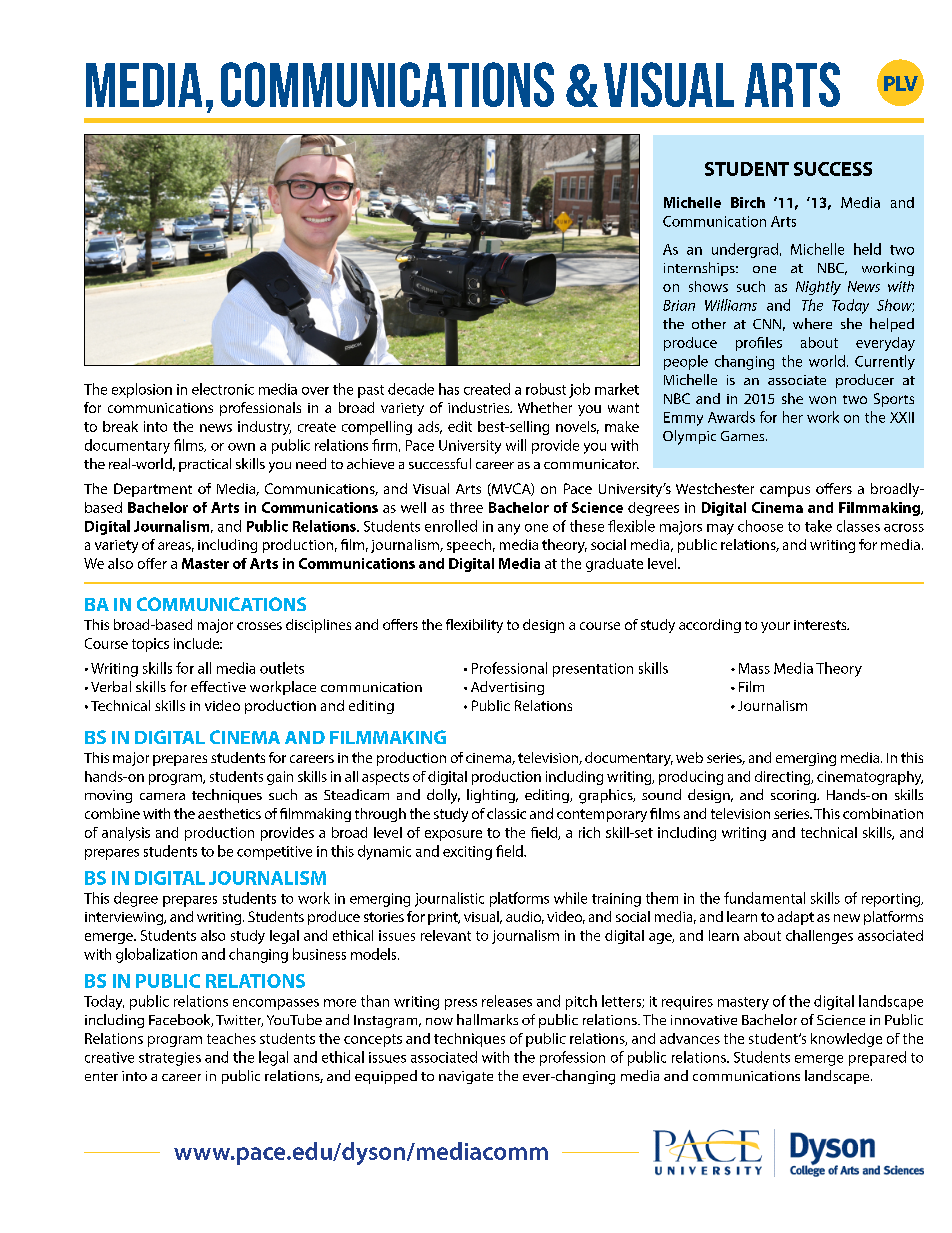 The width and height of the document is (952, 1233). Describe the element at coordinates (487, 1019) in the document. I see `hallmarks` at that location.
